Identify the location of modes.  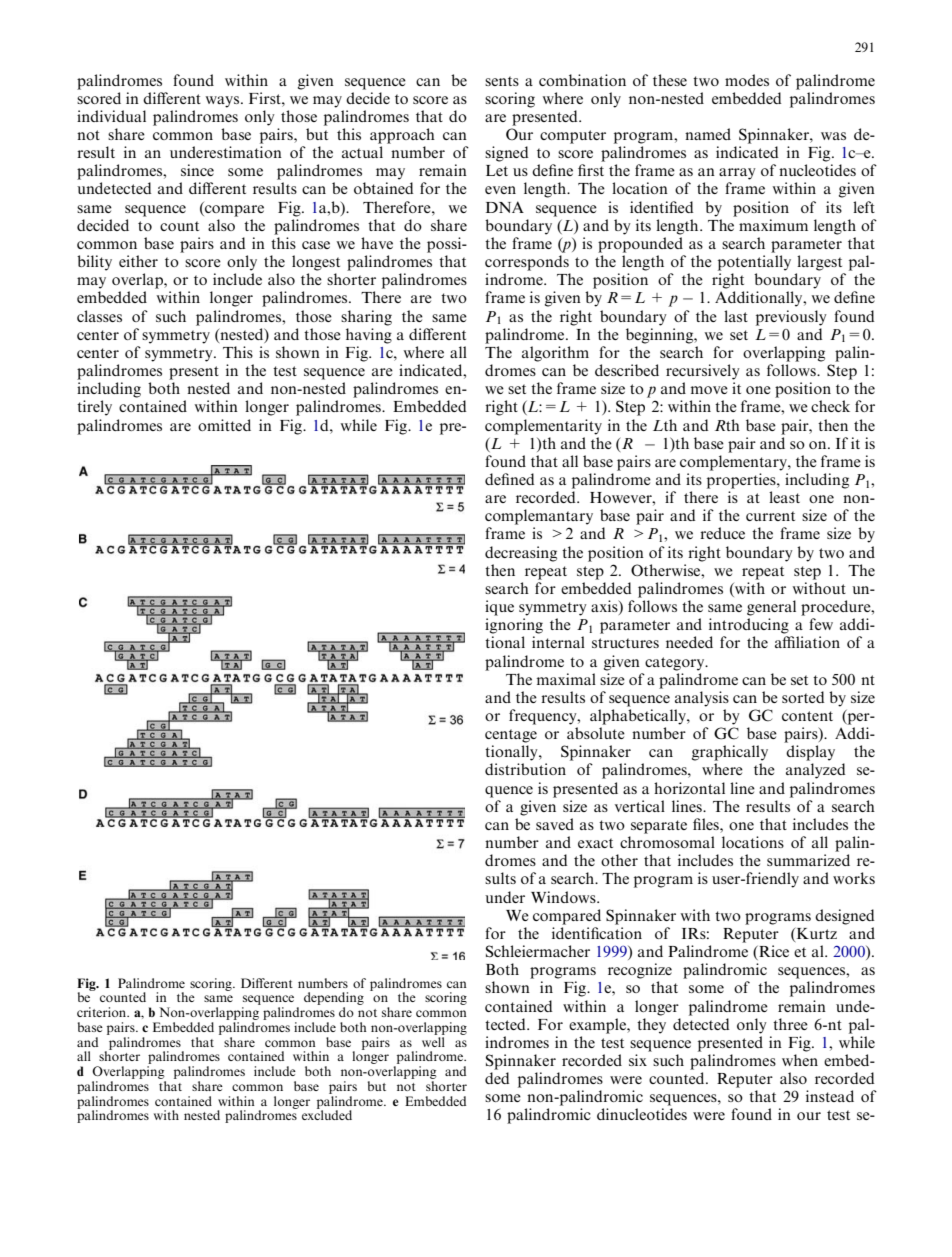
(747, 80).
